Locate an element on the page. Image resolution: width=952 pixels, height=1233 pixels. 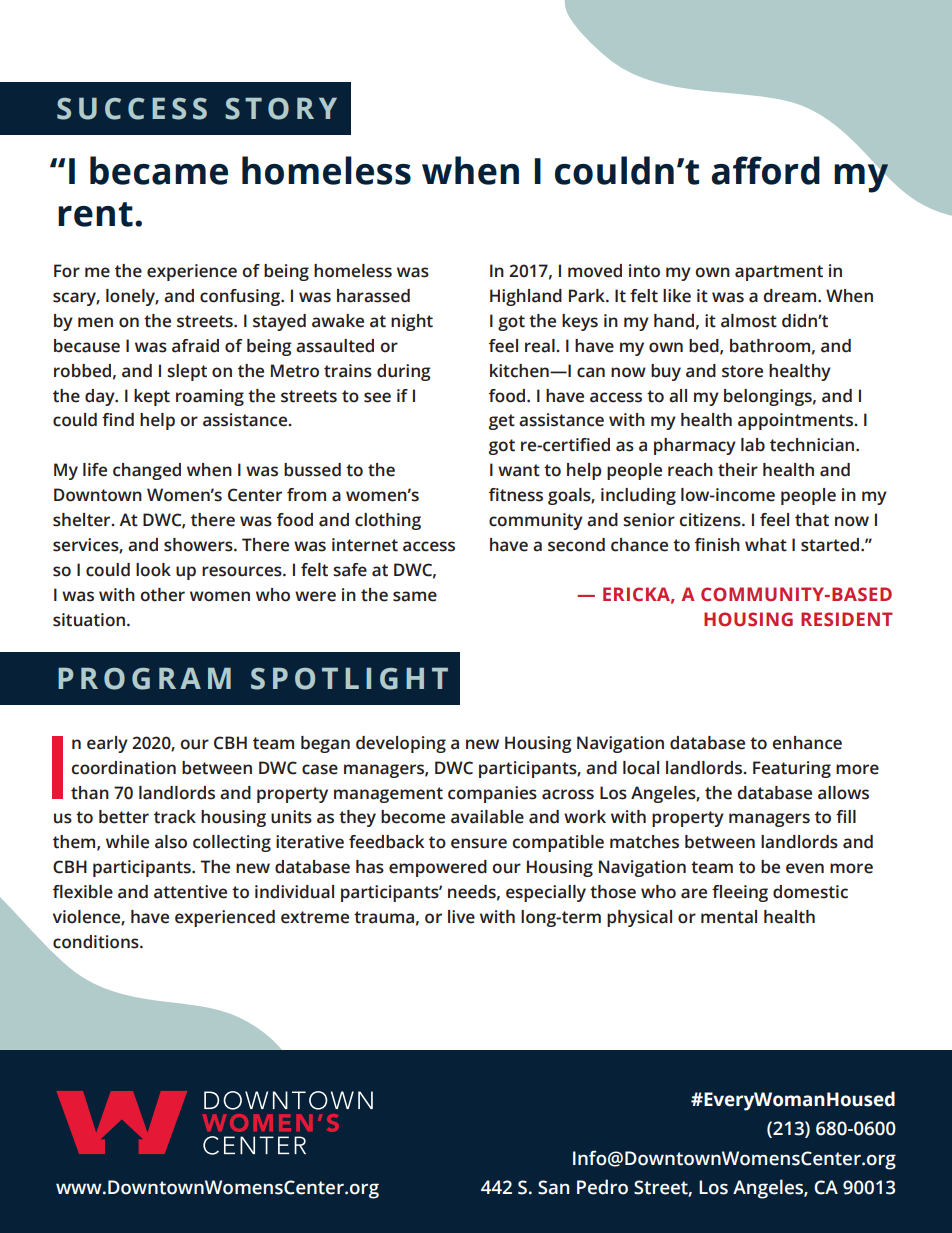
San is located at coordinates (553, 1187).
